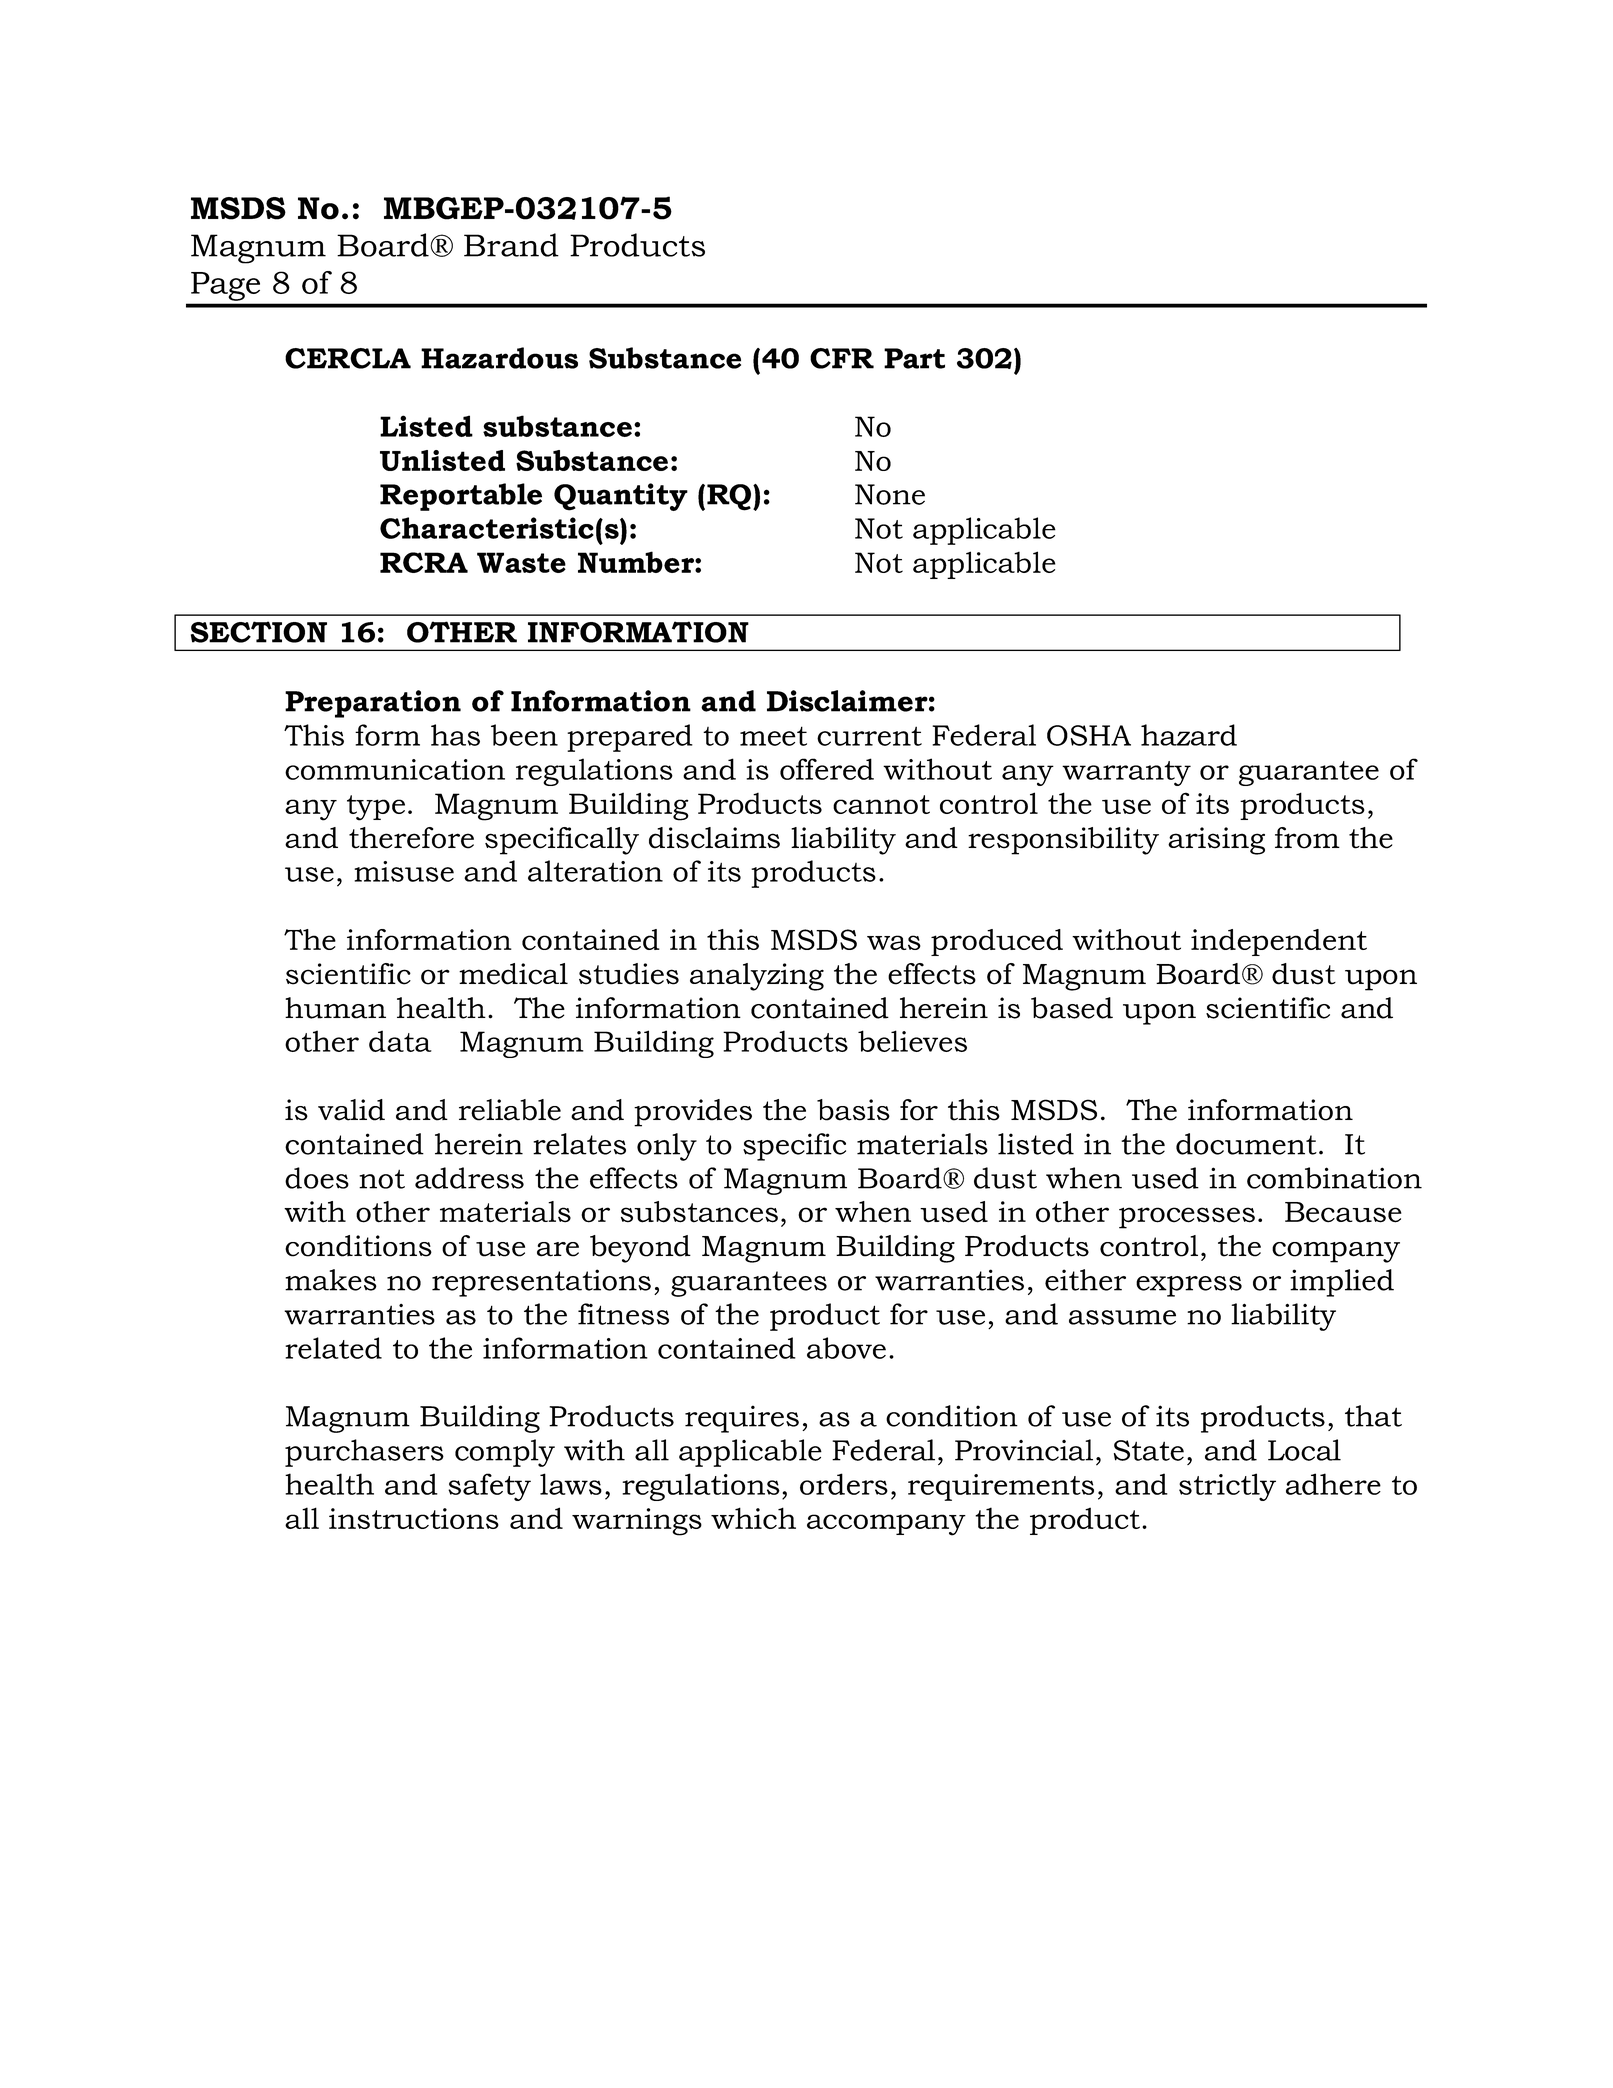 The width and height of the screenshot is (1613, 2088). I want to click on strictly, so click(1227, 1487).
